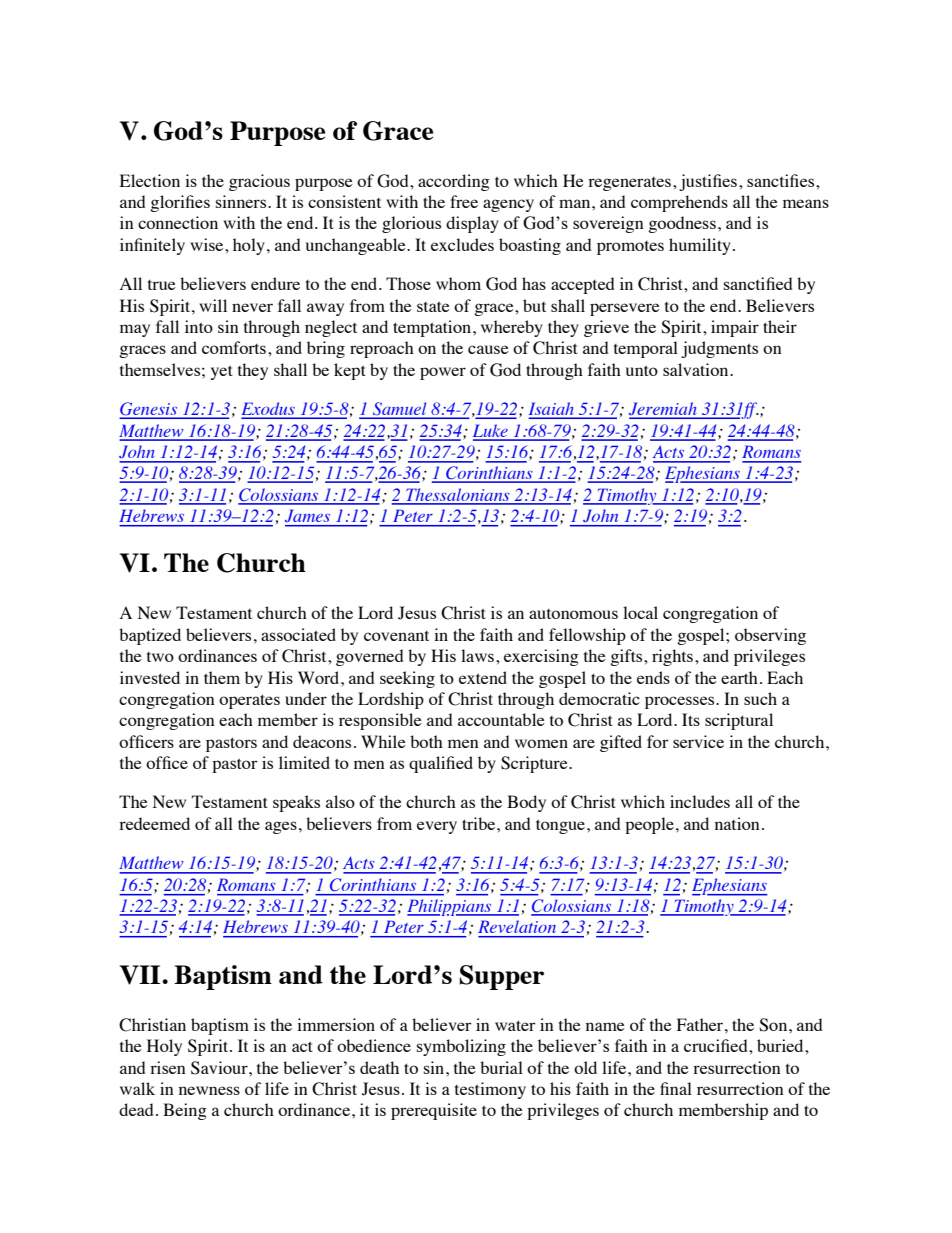 The image size is (952, 1233). What do you see at coordinates (770, 636) in the page?
I see `observing` at bounding box center [770, 636].
